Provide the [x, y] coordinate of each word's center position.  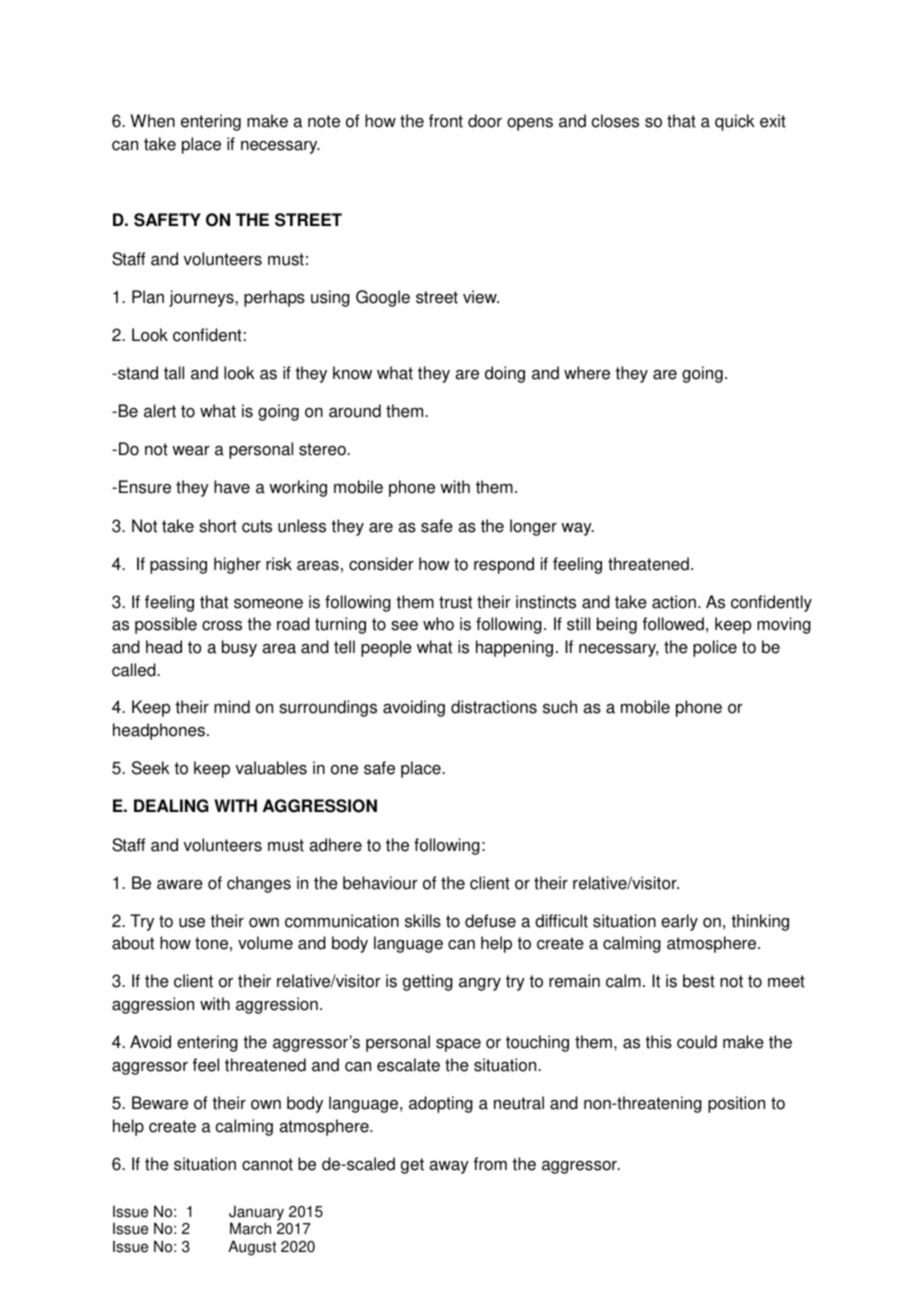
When [153, 121]
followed [673, 624]
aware [180, 884]
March [250, 1228]
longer [533, 527]
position [736, 1104]
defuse [490, 921]
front [446, 121]
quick [735, 122]
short [218, 526]
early [679, 922]
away [449, 1167]
